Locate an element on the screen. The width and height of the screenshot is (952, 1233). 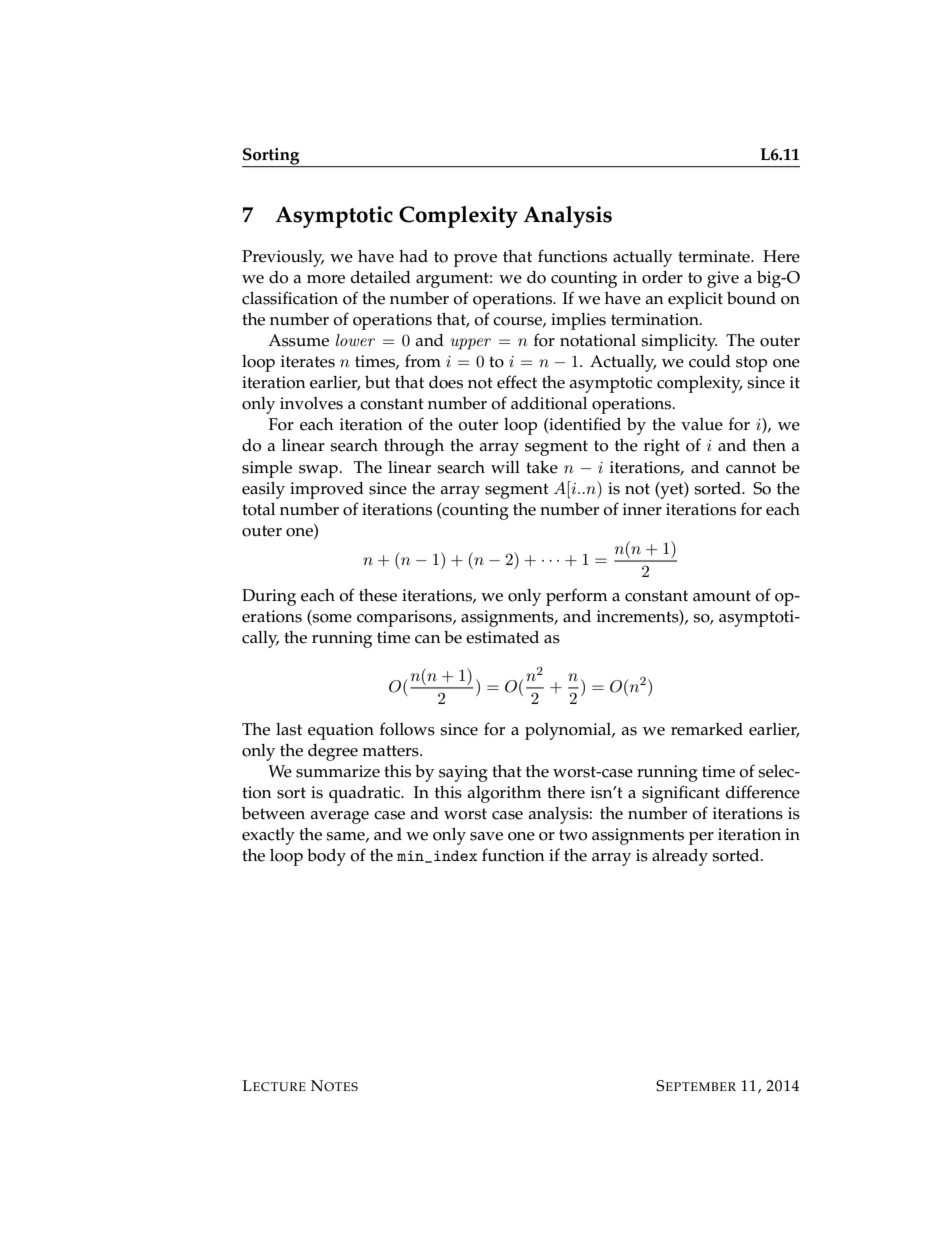
more is located at coordinates (326, 279).
